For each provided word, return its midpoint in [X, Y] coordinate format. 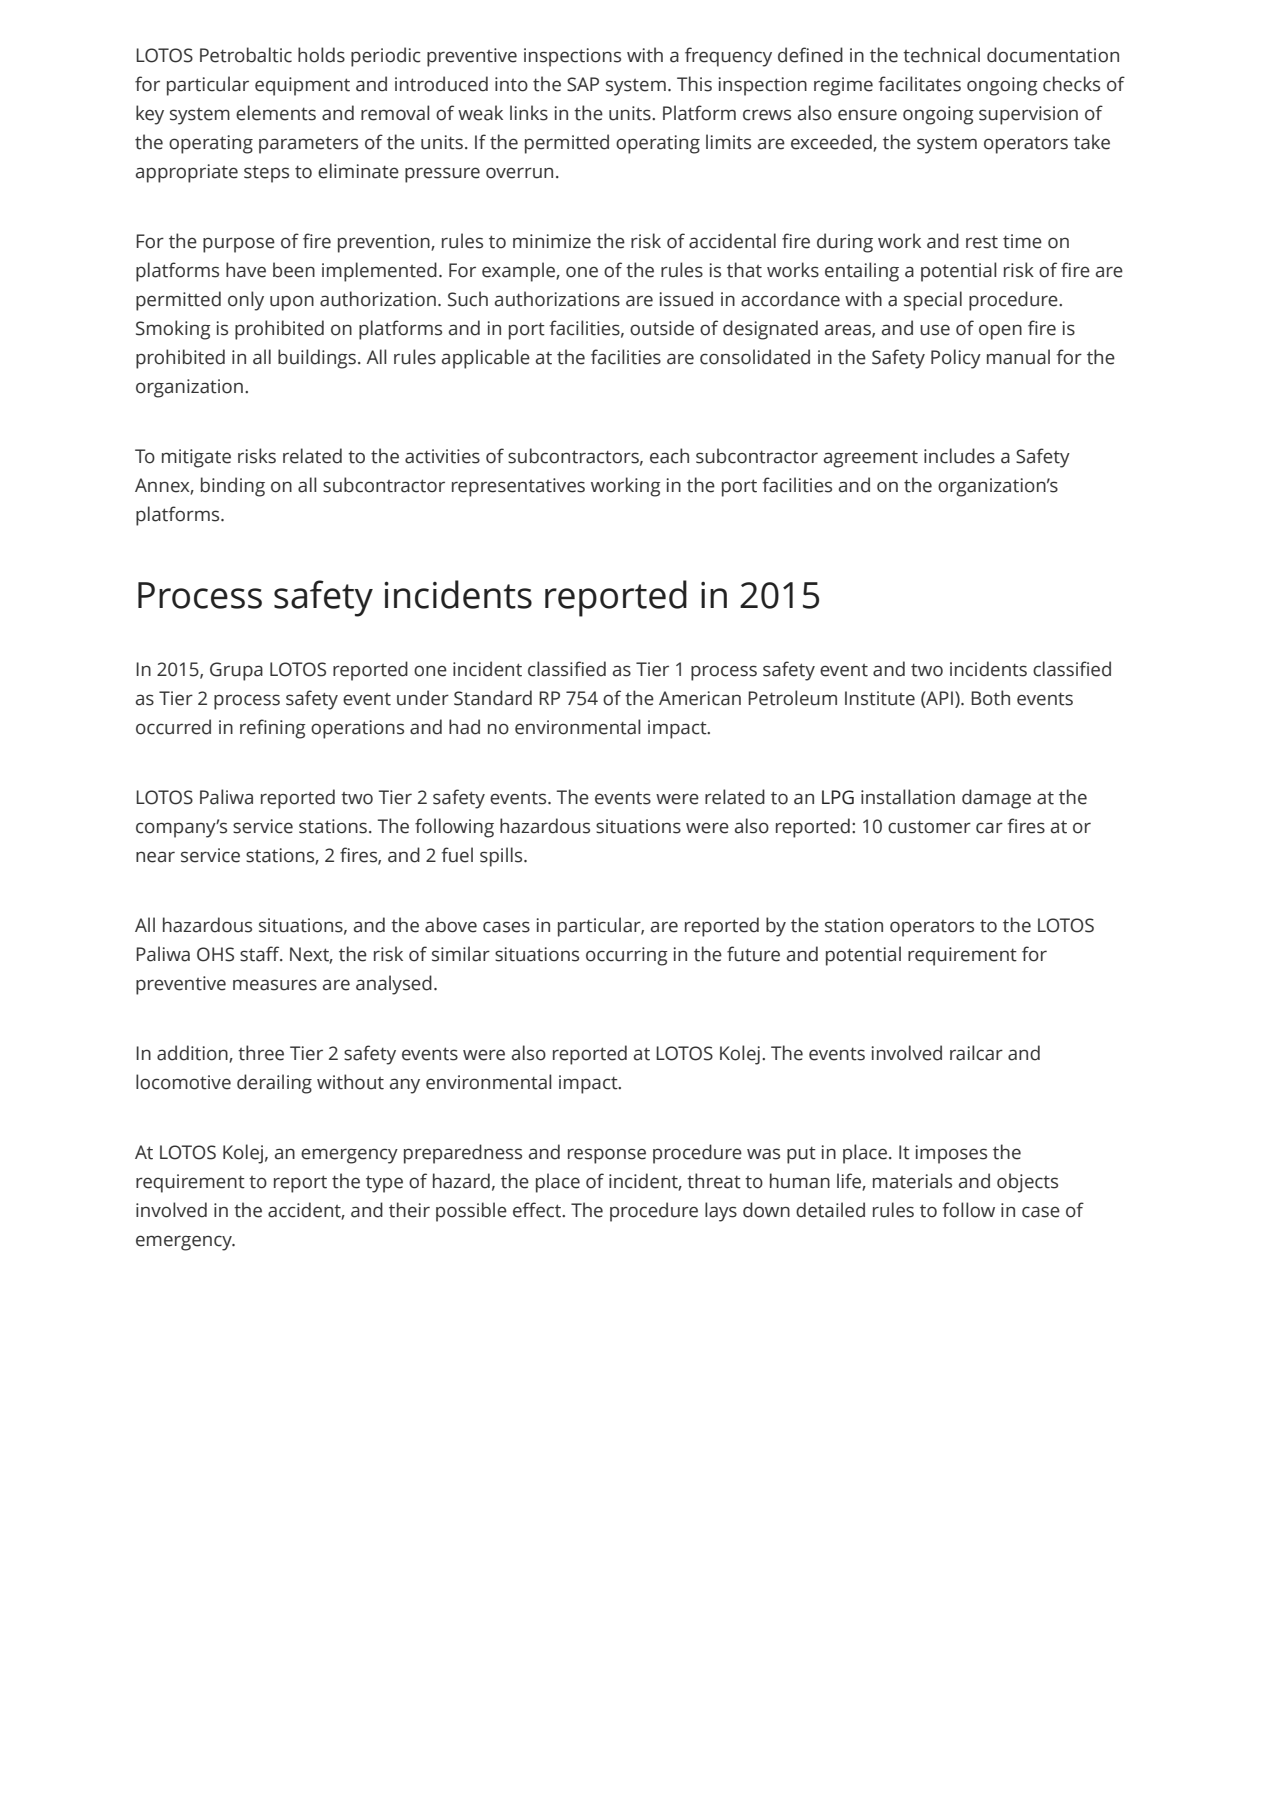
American [700, 698]
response [607, 1156]
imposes [951, 1154]
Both [990, 698]
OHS [215, 954]
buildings [317, 359]
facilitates [919, 84]
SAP [583, 84]
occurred [173, 727]
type [384, 1184]
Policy [956, 359]
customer [929, 827]
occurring [627, 956]
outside [662, 328]
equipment [302, 86]
